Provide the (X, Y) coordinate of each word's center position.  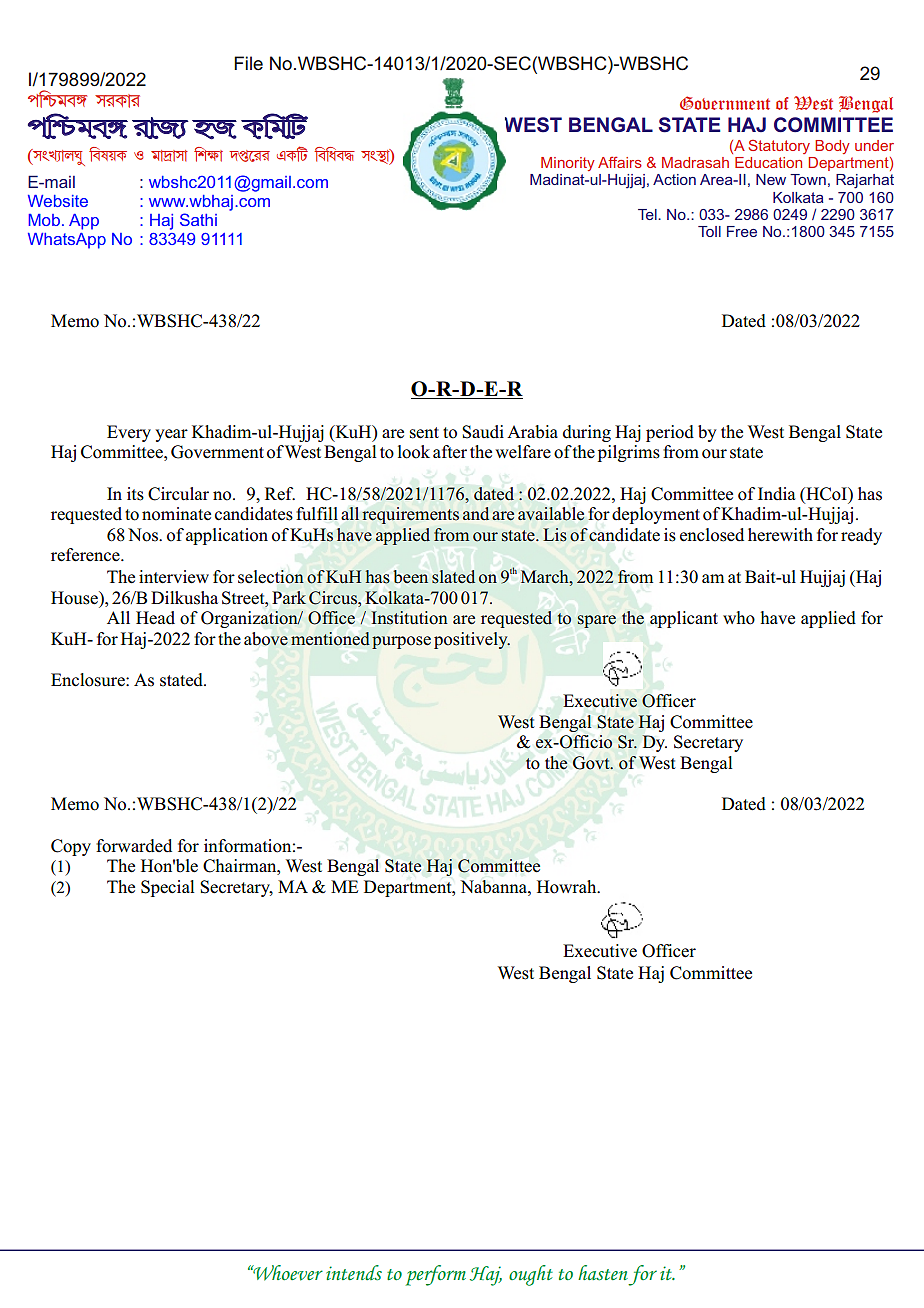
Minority (568, 164)
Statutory (779, 146)
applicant (684, 619)
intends (354, 1272)
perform (436, 1275)
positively (472, 640)
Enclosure (89, 680)
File (248, 63)
